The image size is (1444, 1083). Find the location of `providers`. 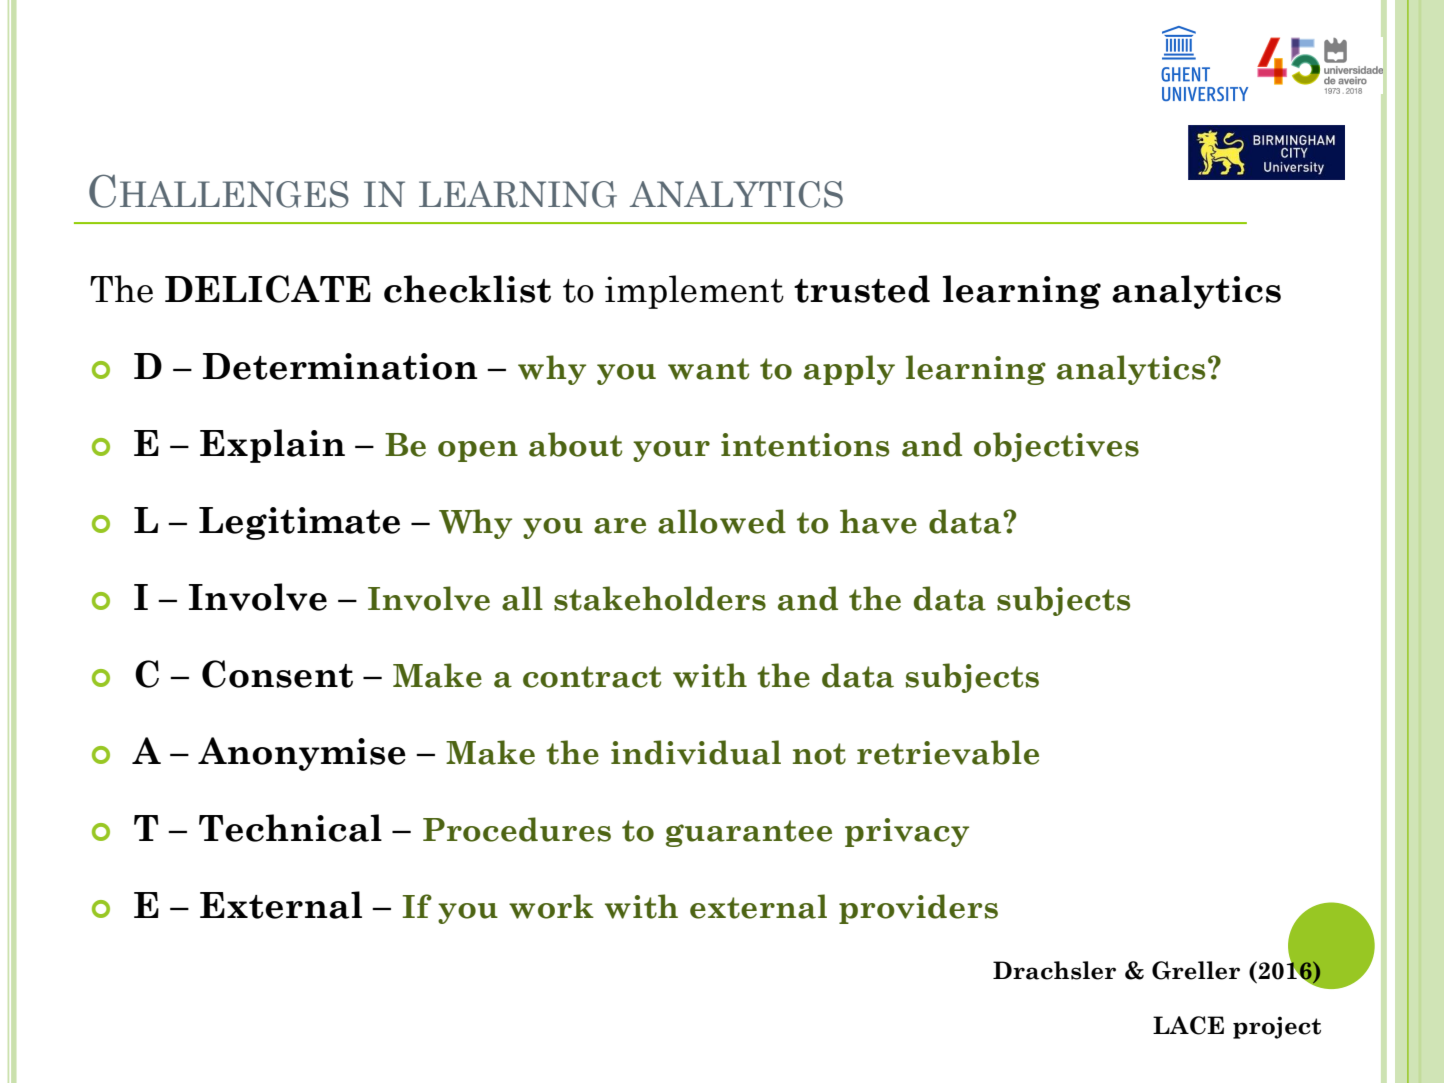

providers is located at coordinates (918, 909).
